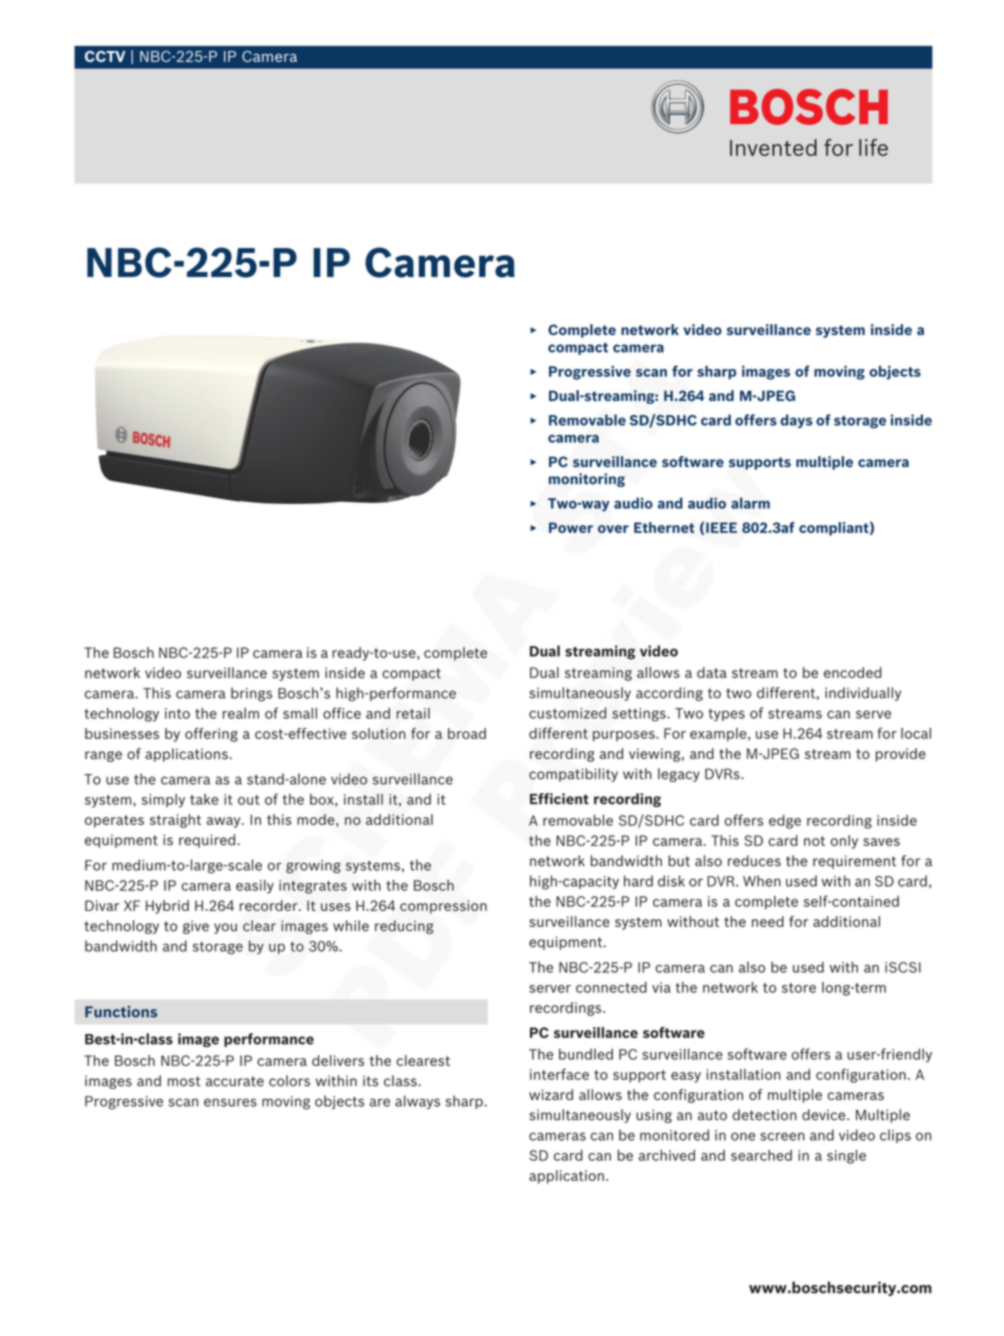 This image has height=1336, width=1004. Describe the element at coordinates (796, 421) in the image. I see `days` at that location.
